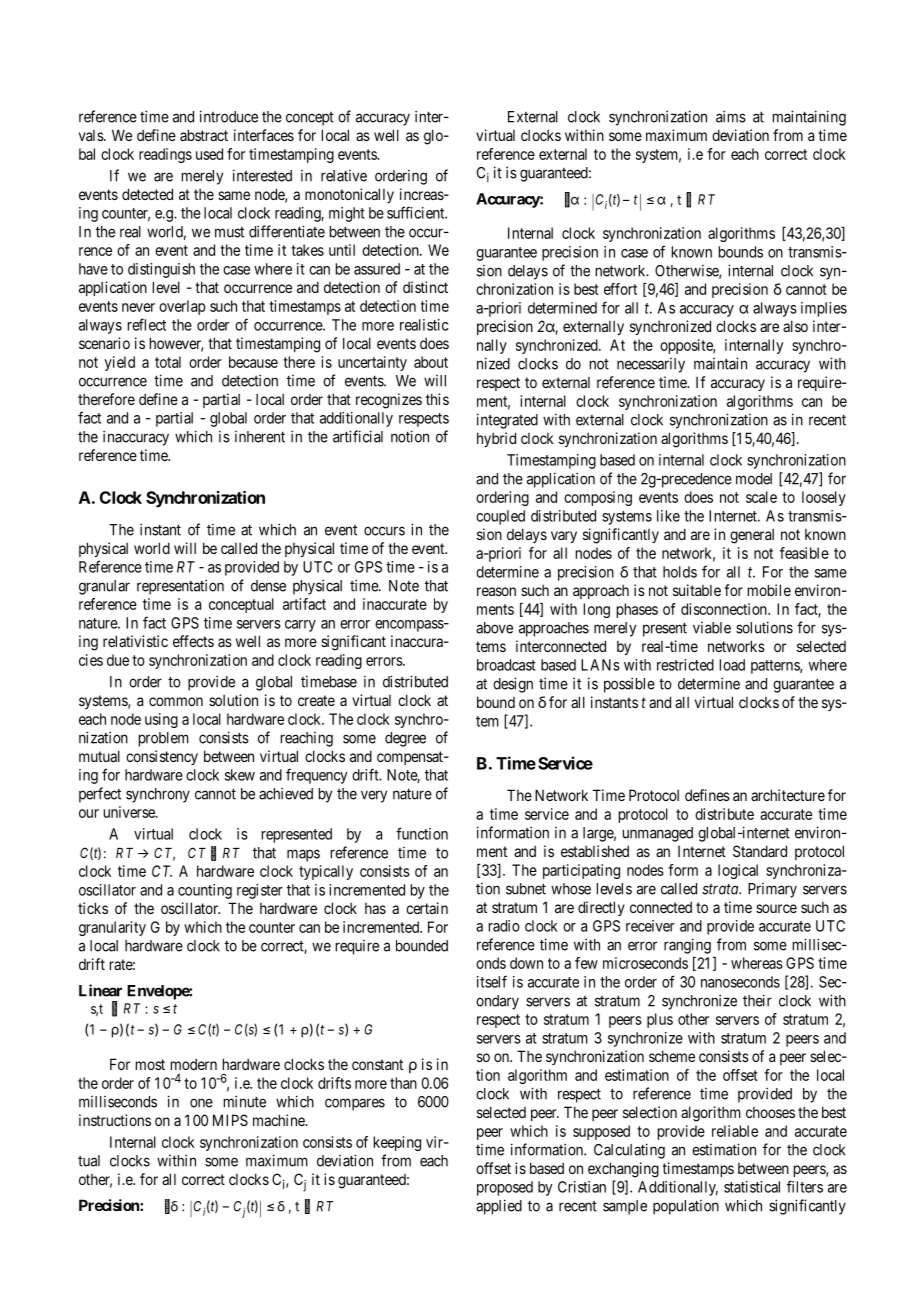  Describe the element at coordinates (731, 116) in the page. I see `aims` at that location.
